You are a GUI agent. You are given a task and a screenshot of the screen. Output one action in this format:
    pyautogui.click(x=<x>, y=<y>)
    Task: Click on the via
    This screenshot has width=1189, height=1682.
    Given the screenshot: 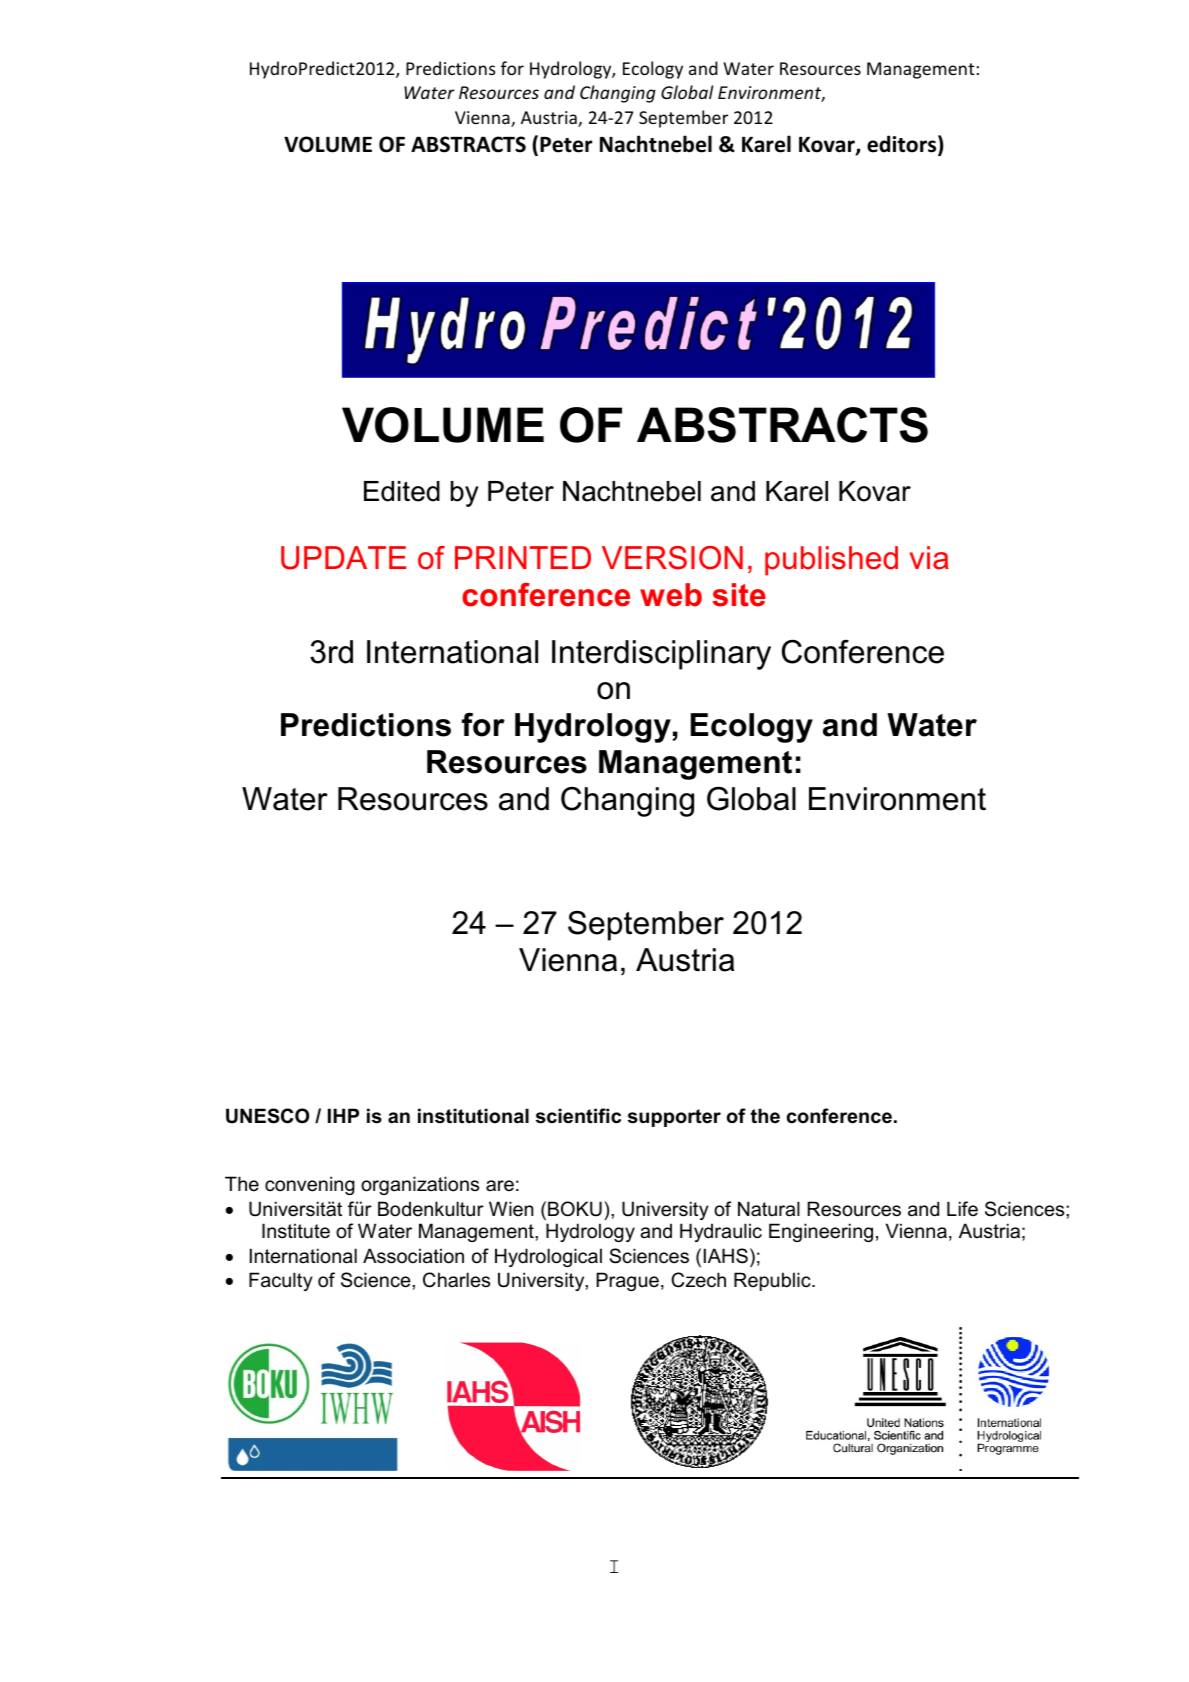 What is the action you would take?
    pyautogui.click(x=929, y=558)
